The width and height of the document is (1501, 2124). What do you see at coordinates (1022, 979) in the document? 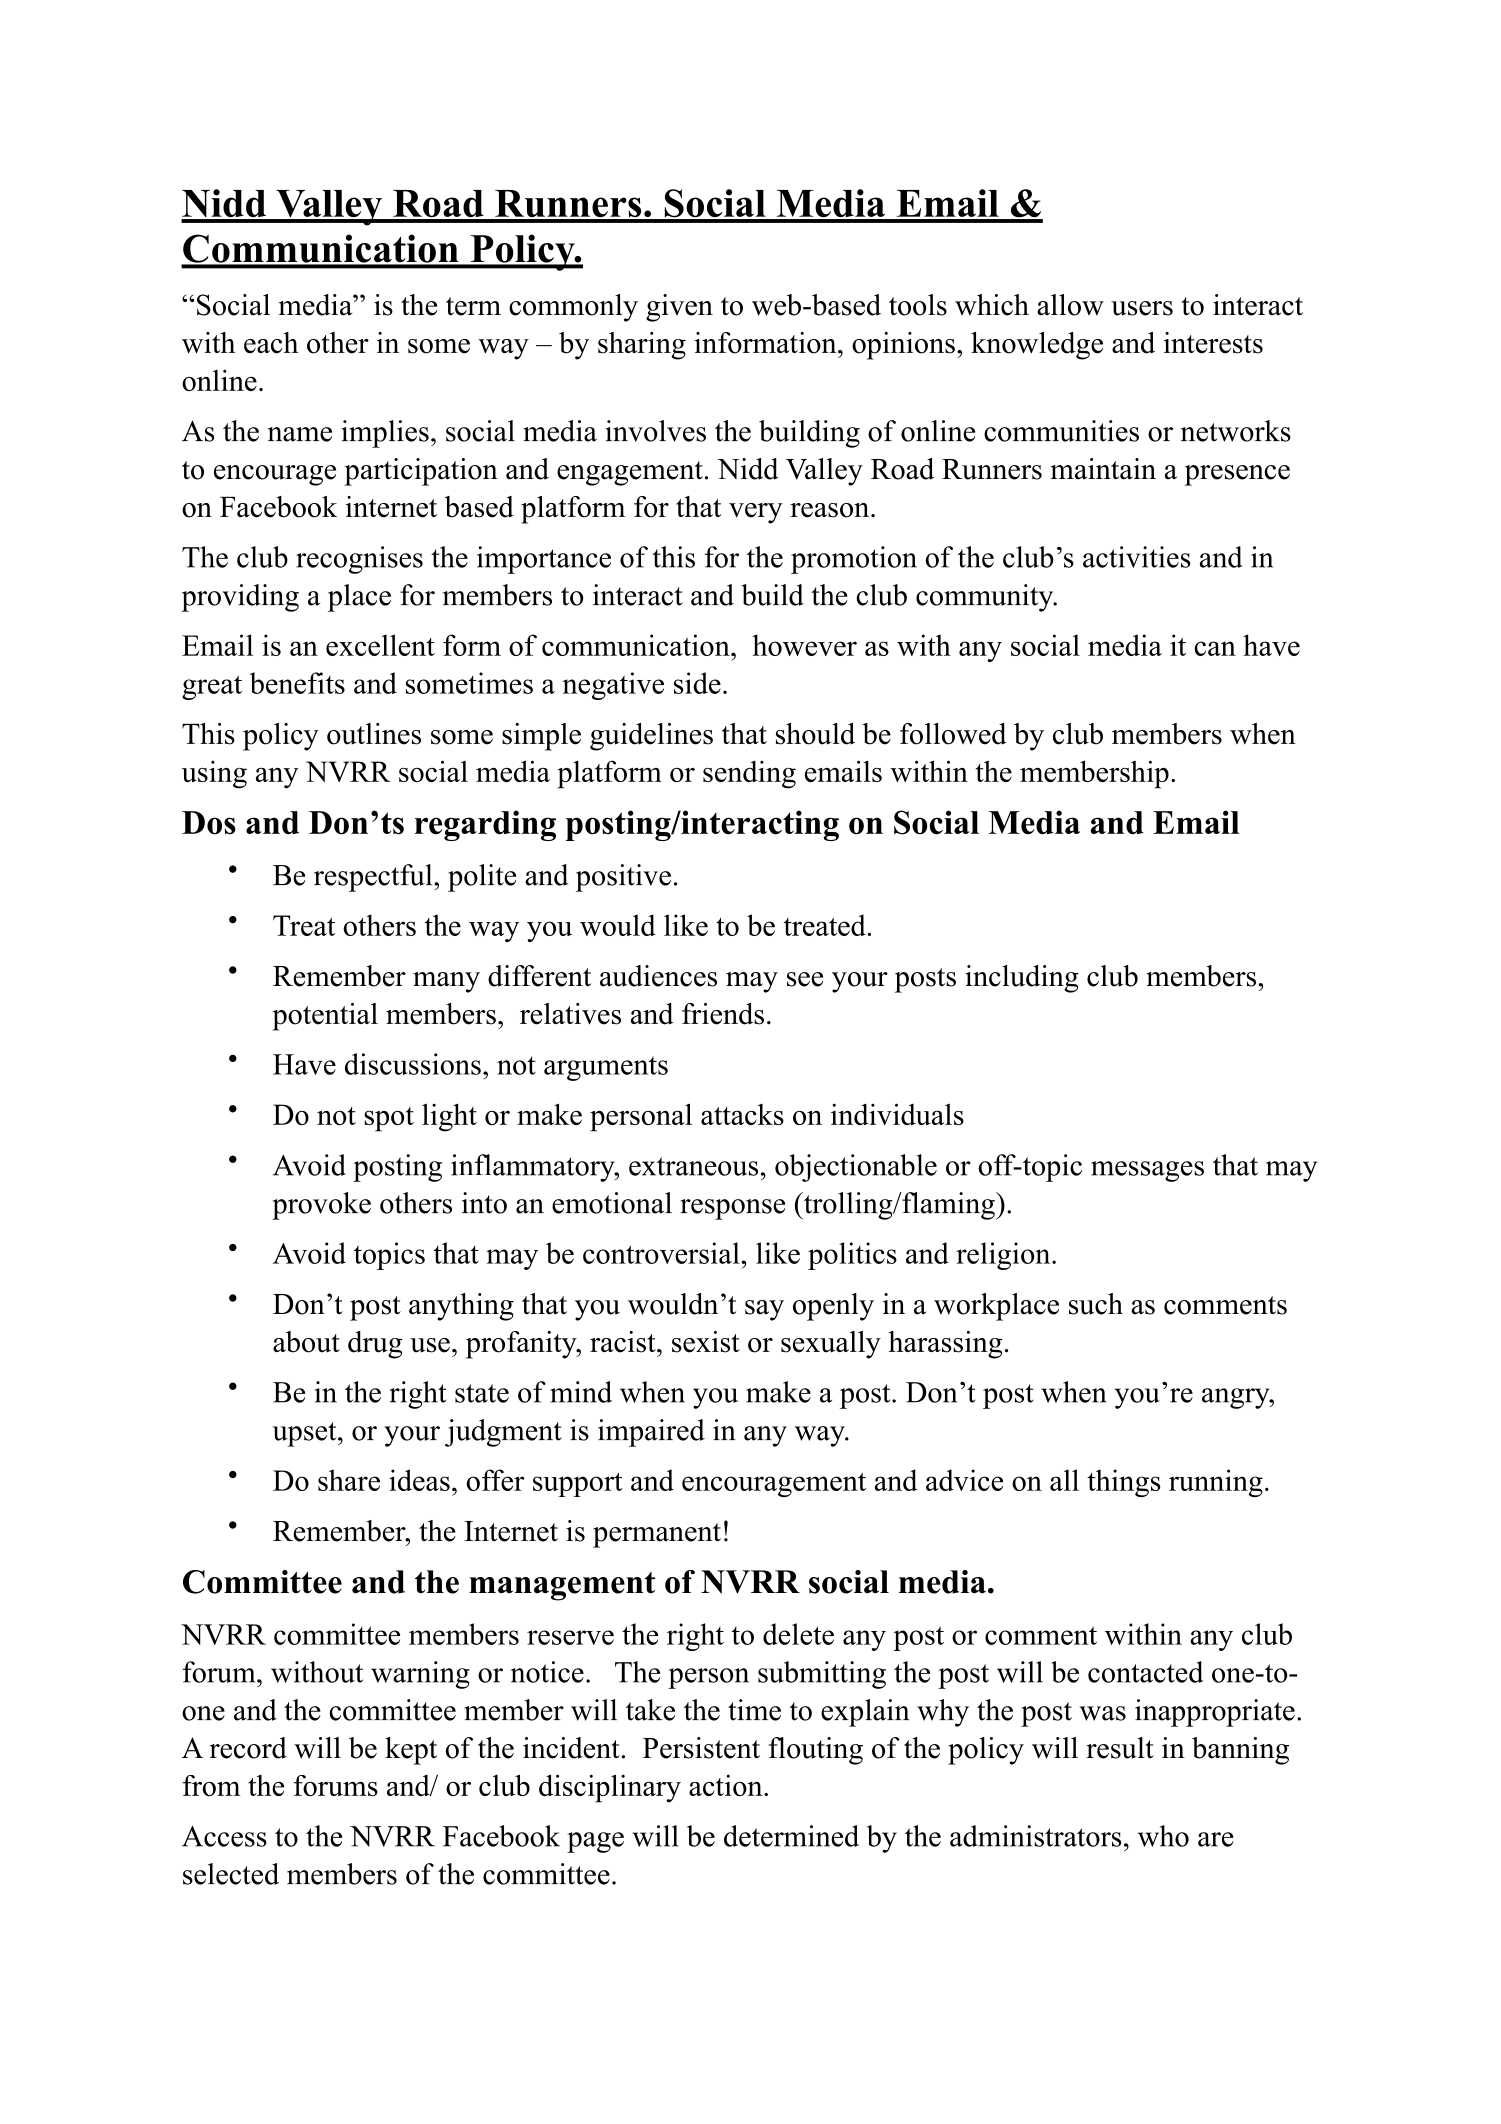
I see `including` at bounding box center [1022, 979].
